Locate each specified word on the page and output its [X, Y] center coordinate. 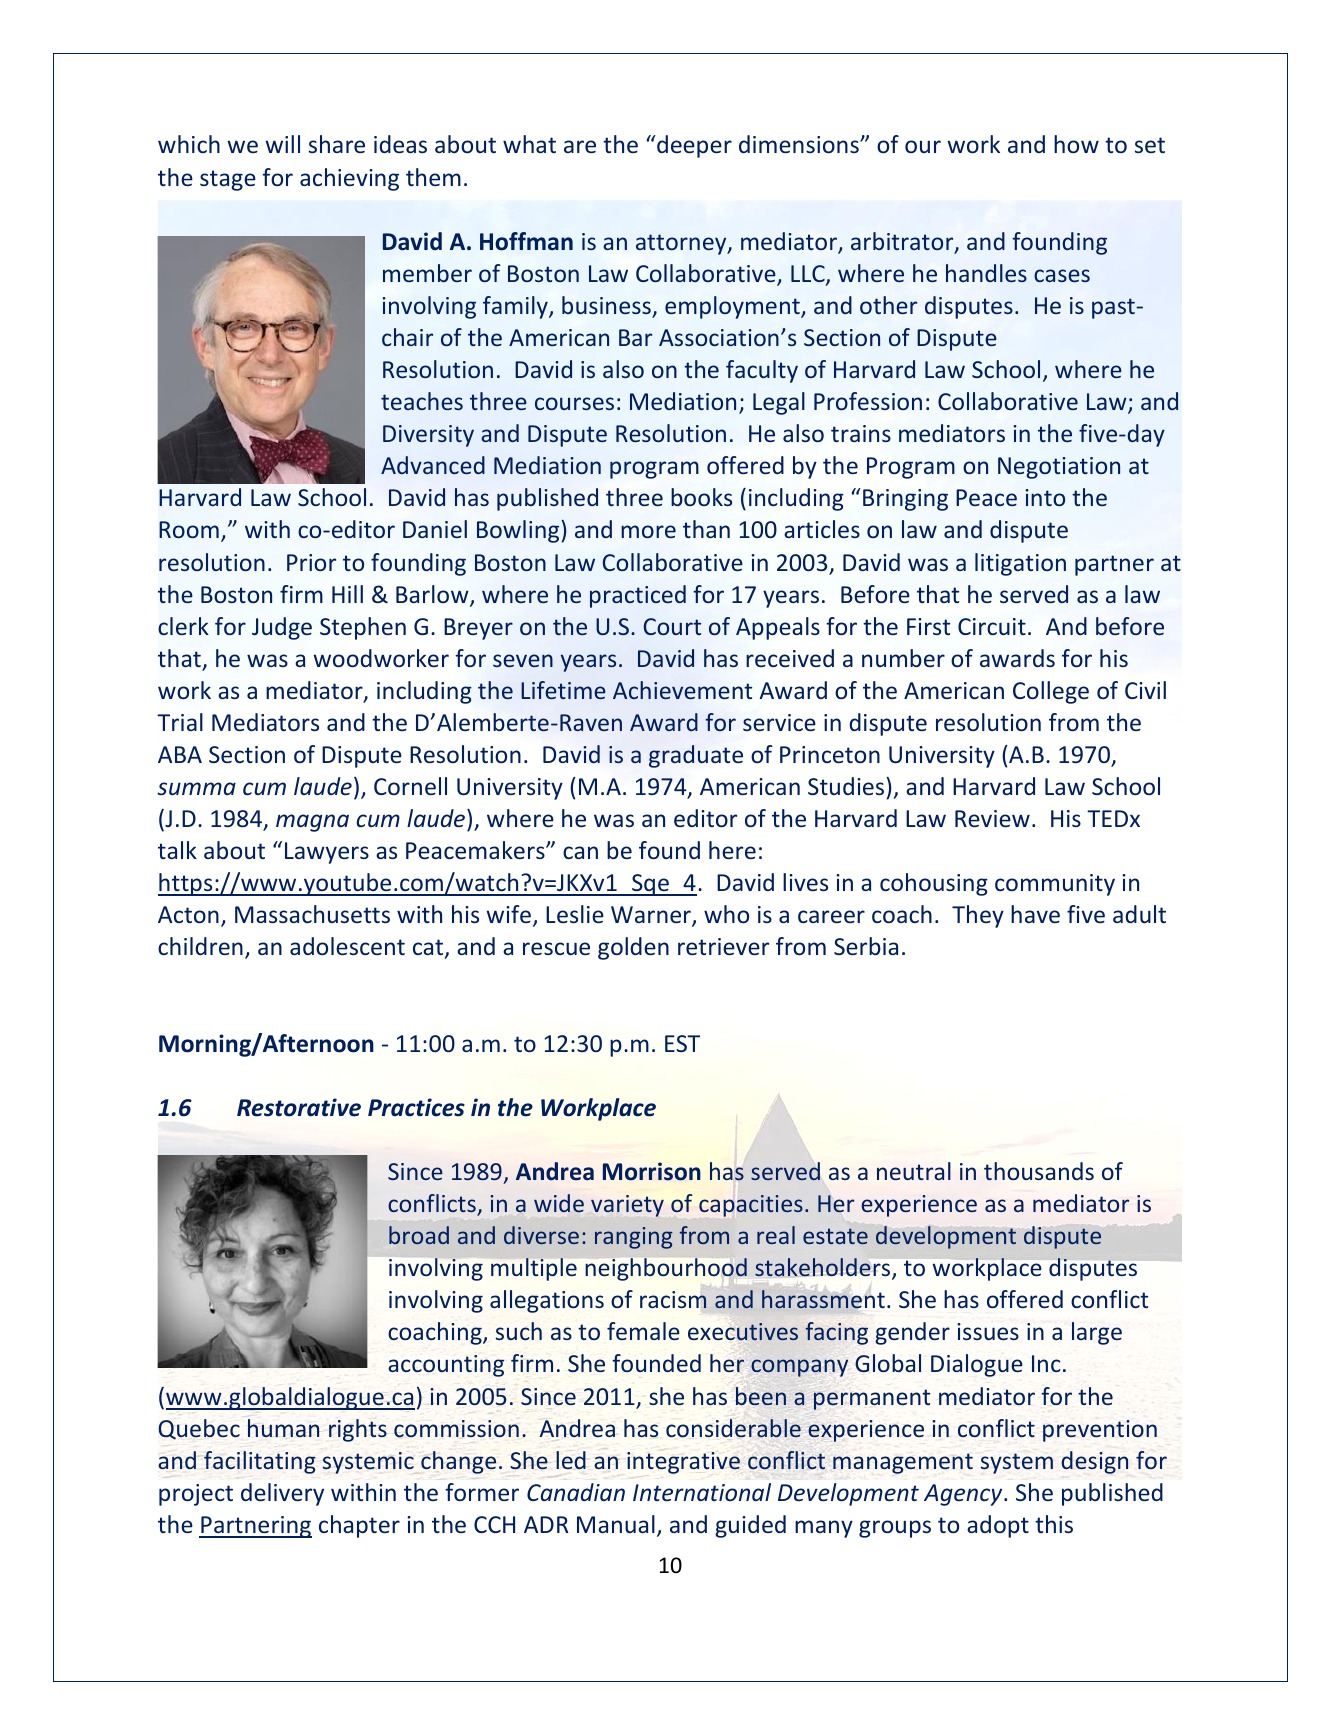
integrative [683, 1463]
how [1076, 144]
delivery [282, 1494]
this [1054, 1524]
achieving [349, 179]
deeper [693, 146]
